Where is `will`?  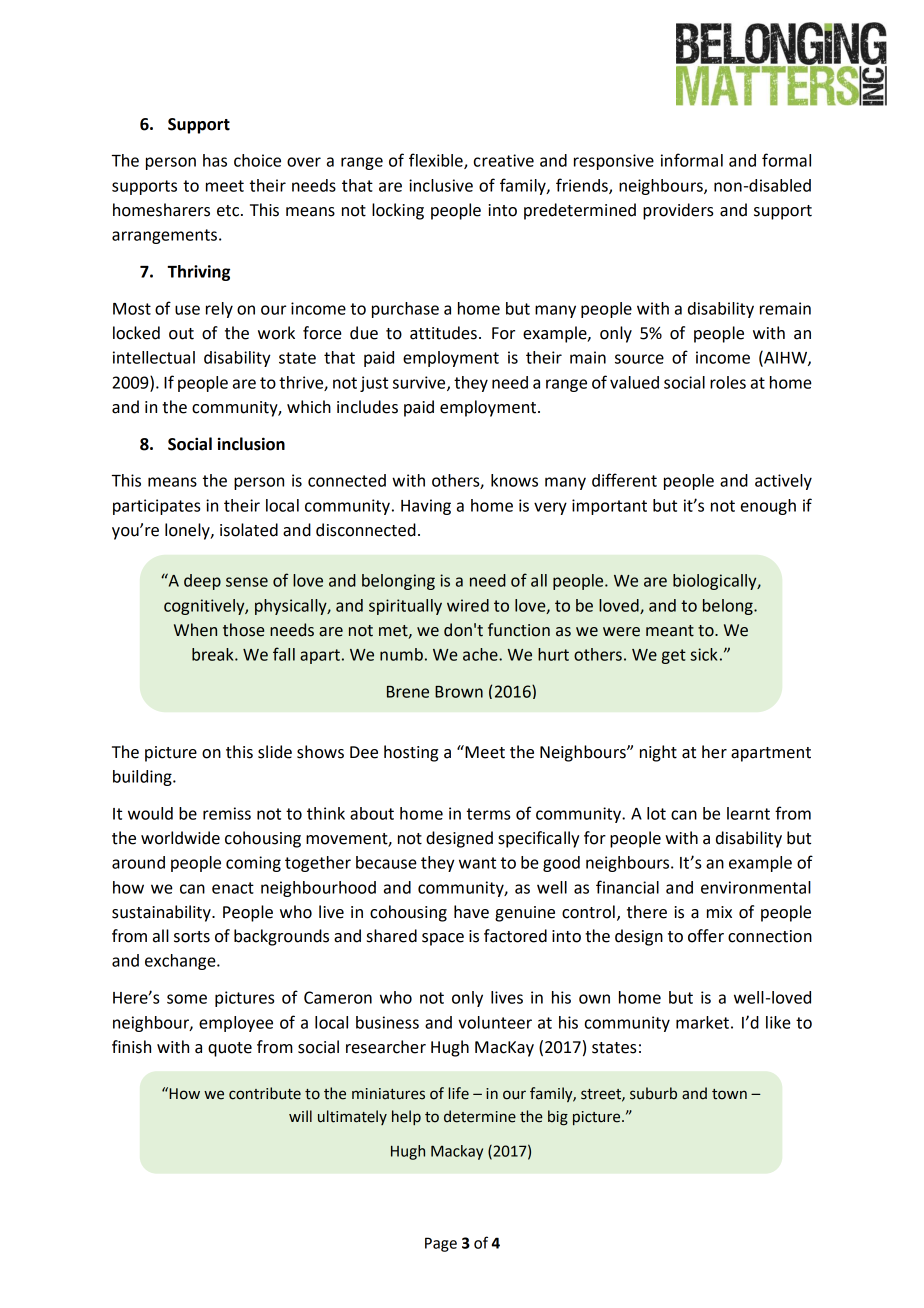
will is located at coordinates (300, 1116).
